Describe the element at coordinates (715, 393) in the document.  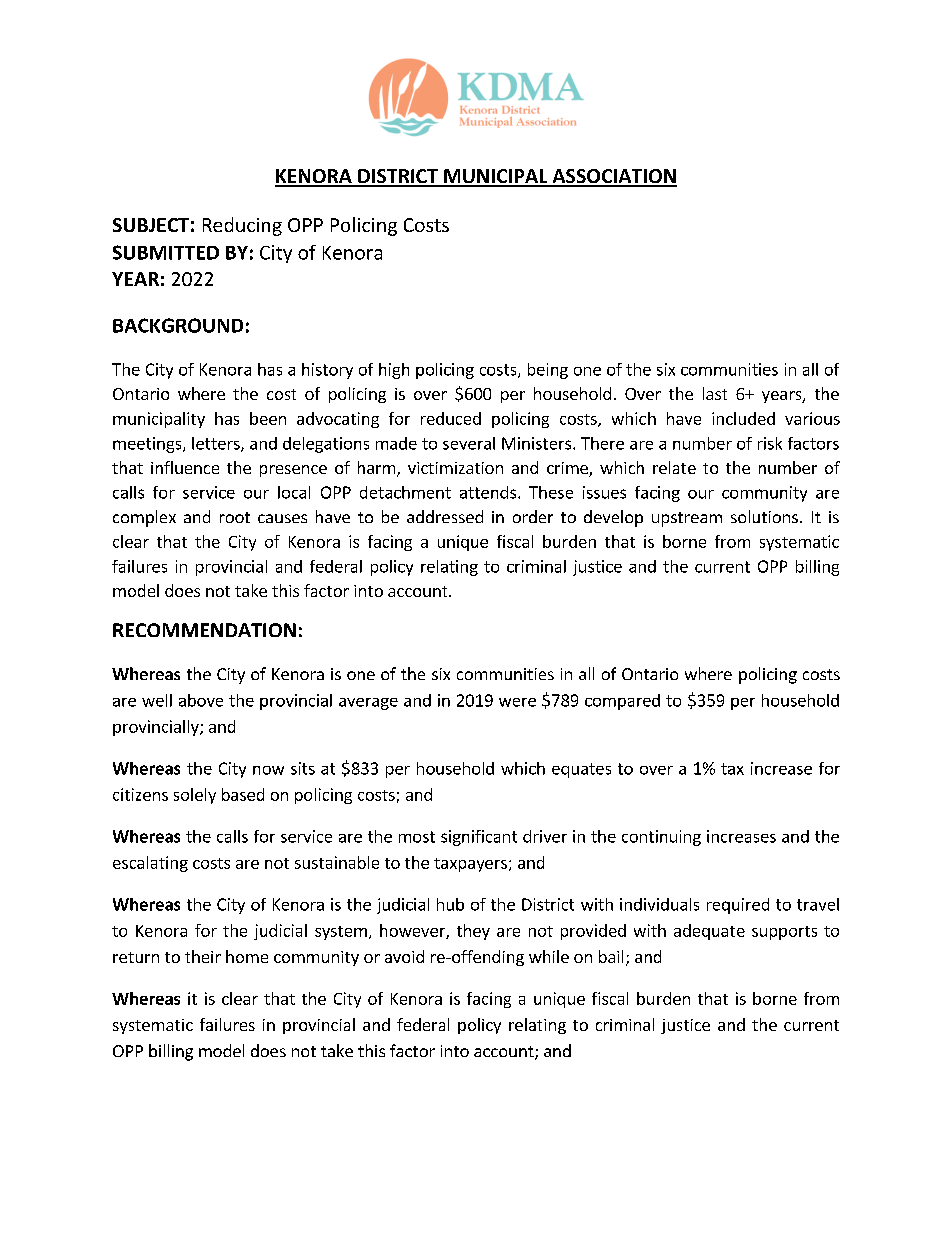
I see `last` at that location.
